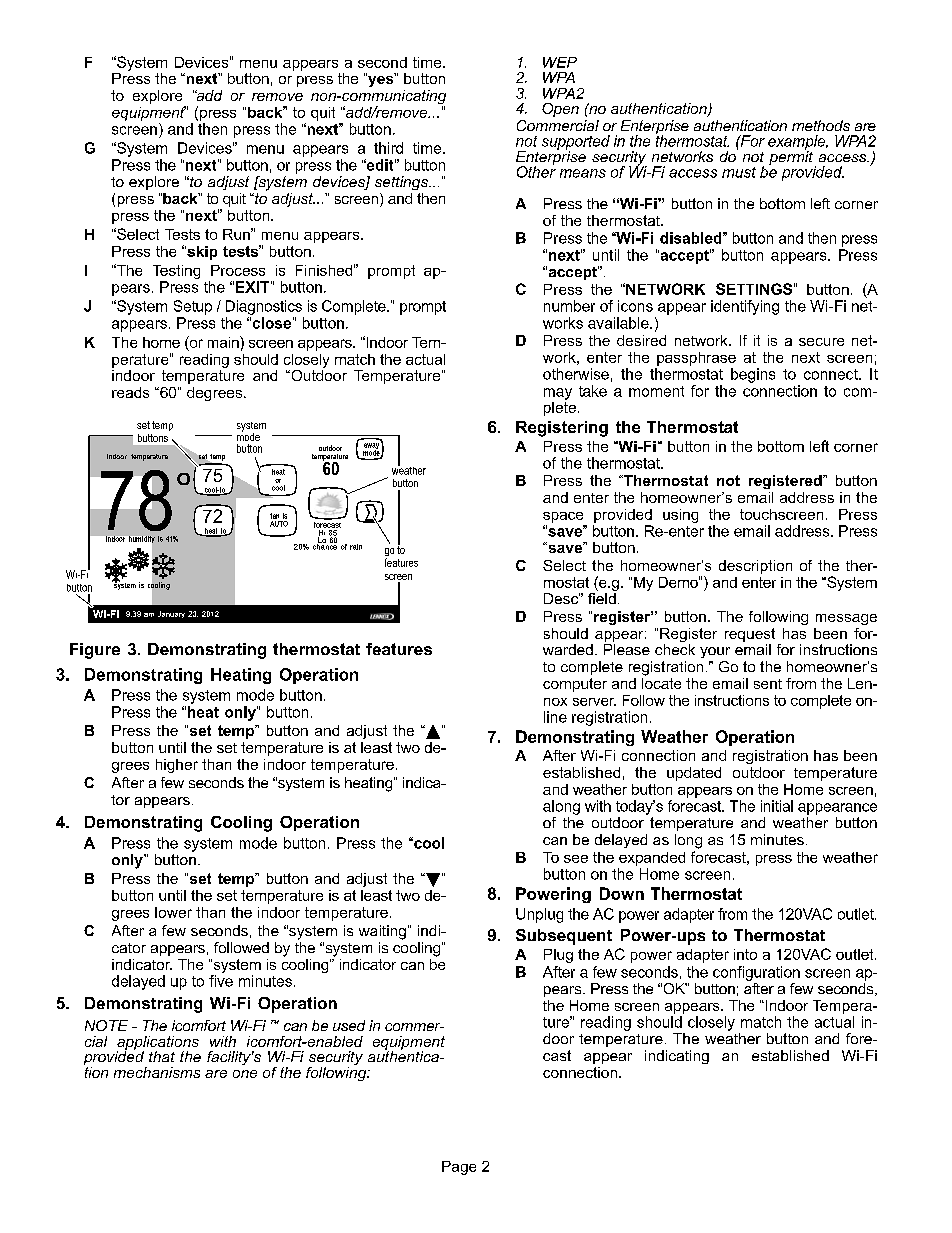  I want to click on reads, so click(130, 392).
